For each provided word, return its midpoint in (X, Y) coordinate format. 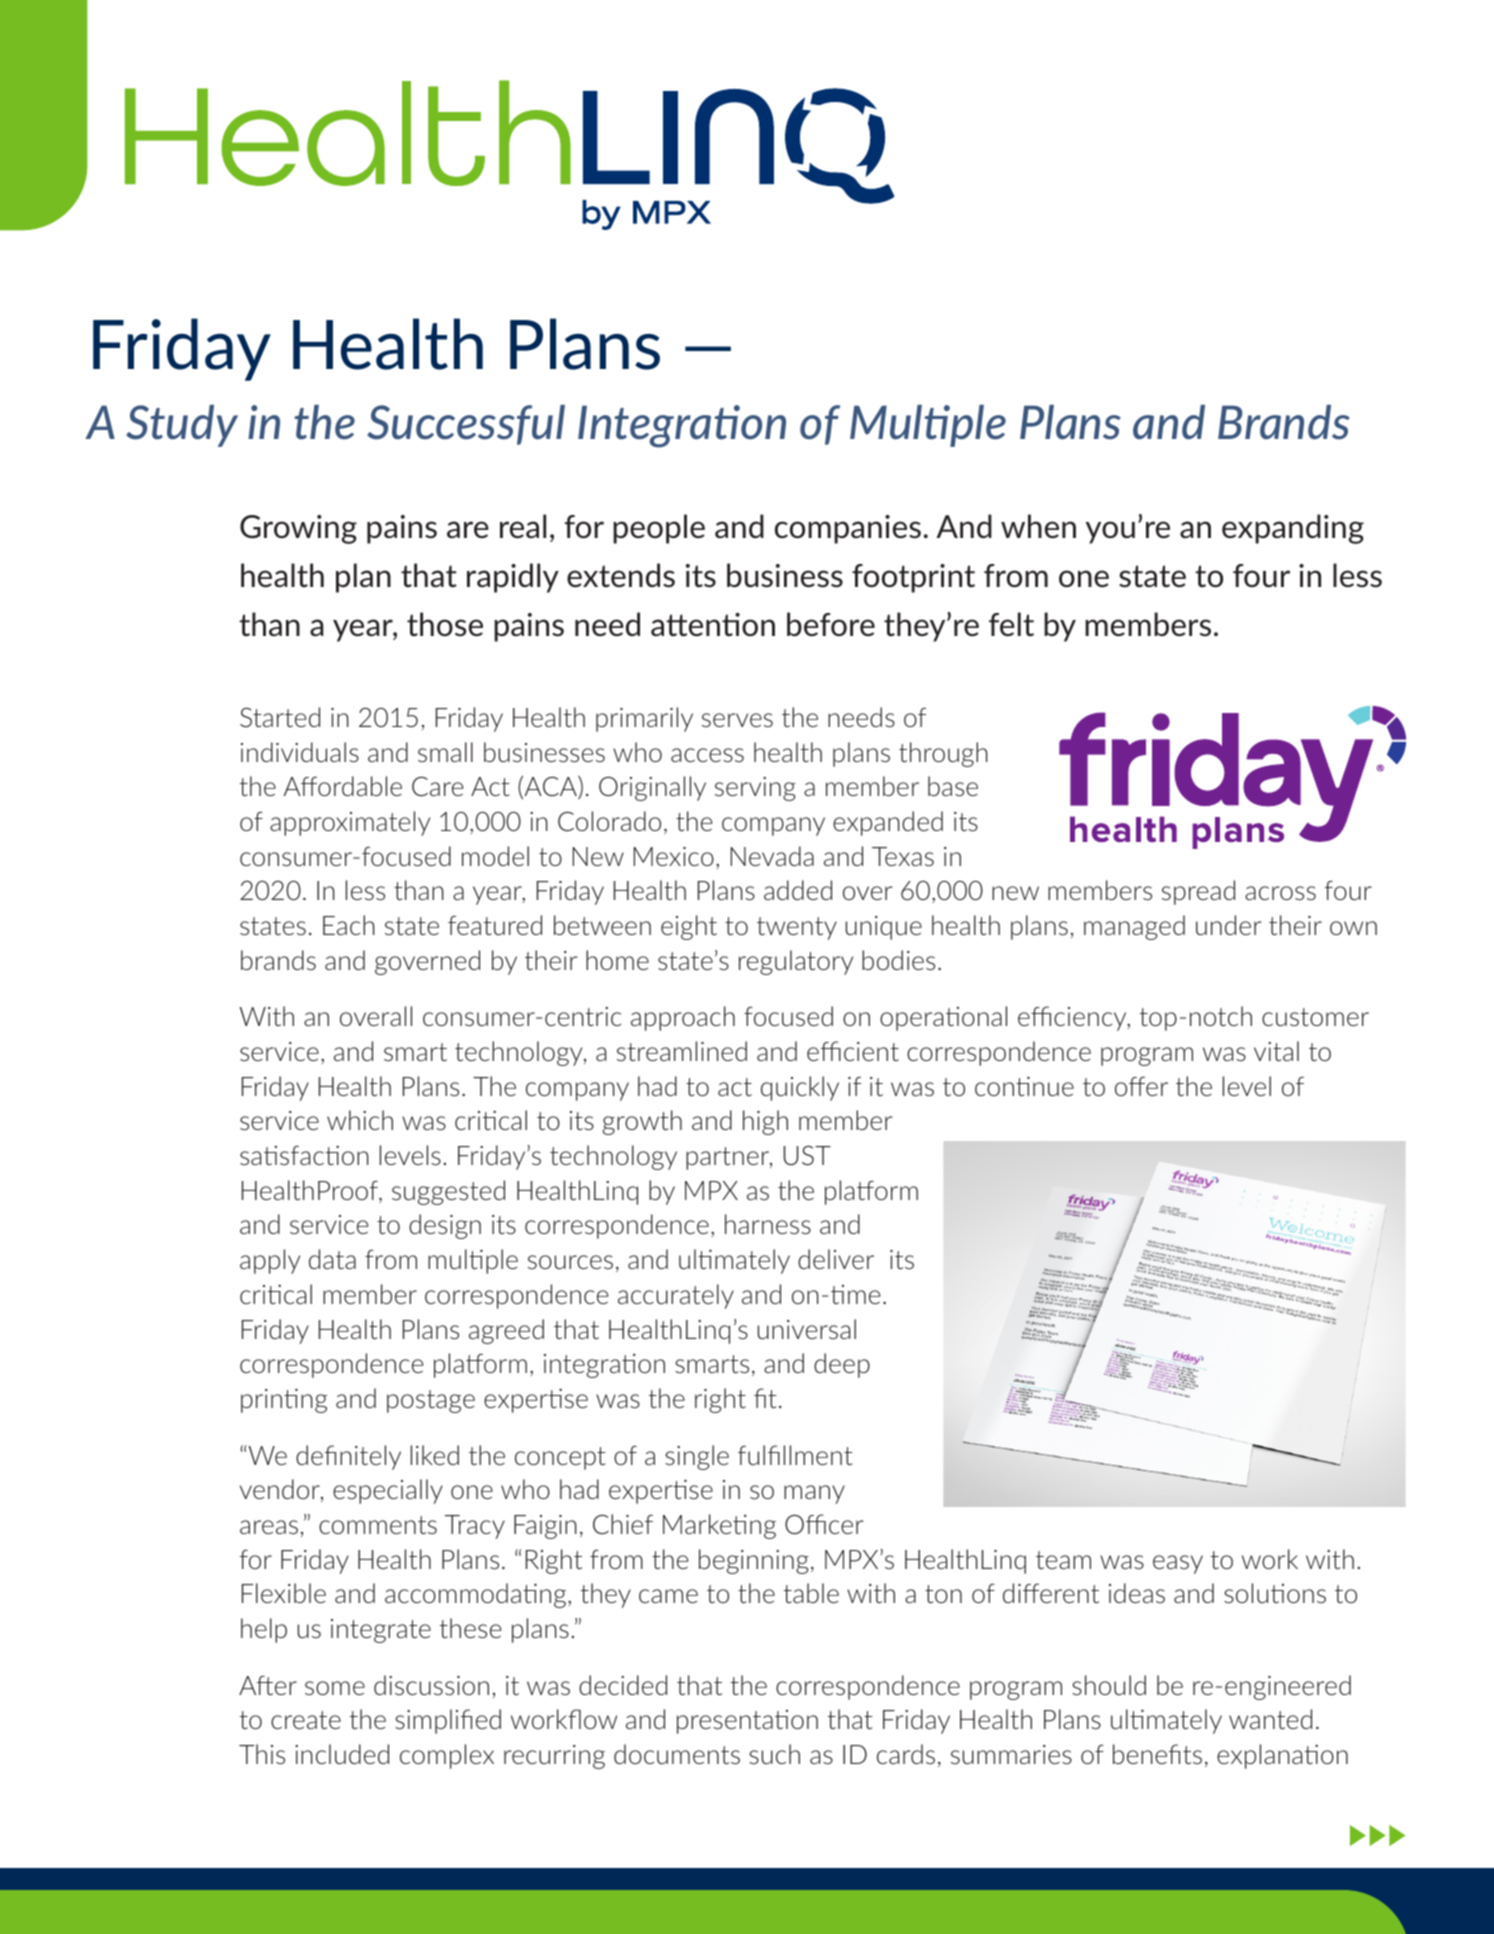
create (306, 1720)
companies (848, 529)
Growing (298, 529)
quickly (800, 1088)
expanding (1293, 529)
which (360, 1120)
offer (1141, 1086)
